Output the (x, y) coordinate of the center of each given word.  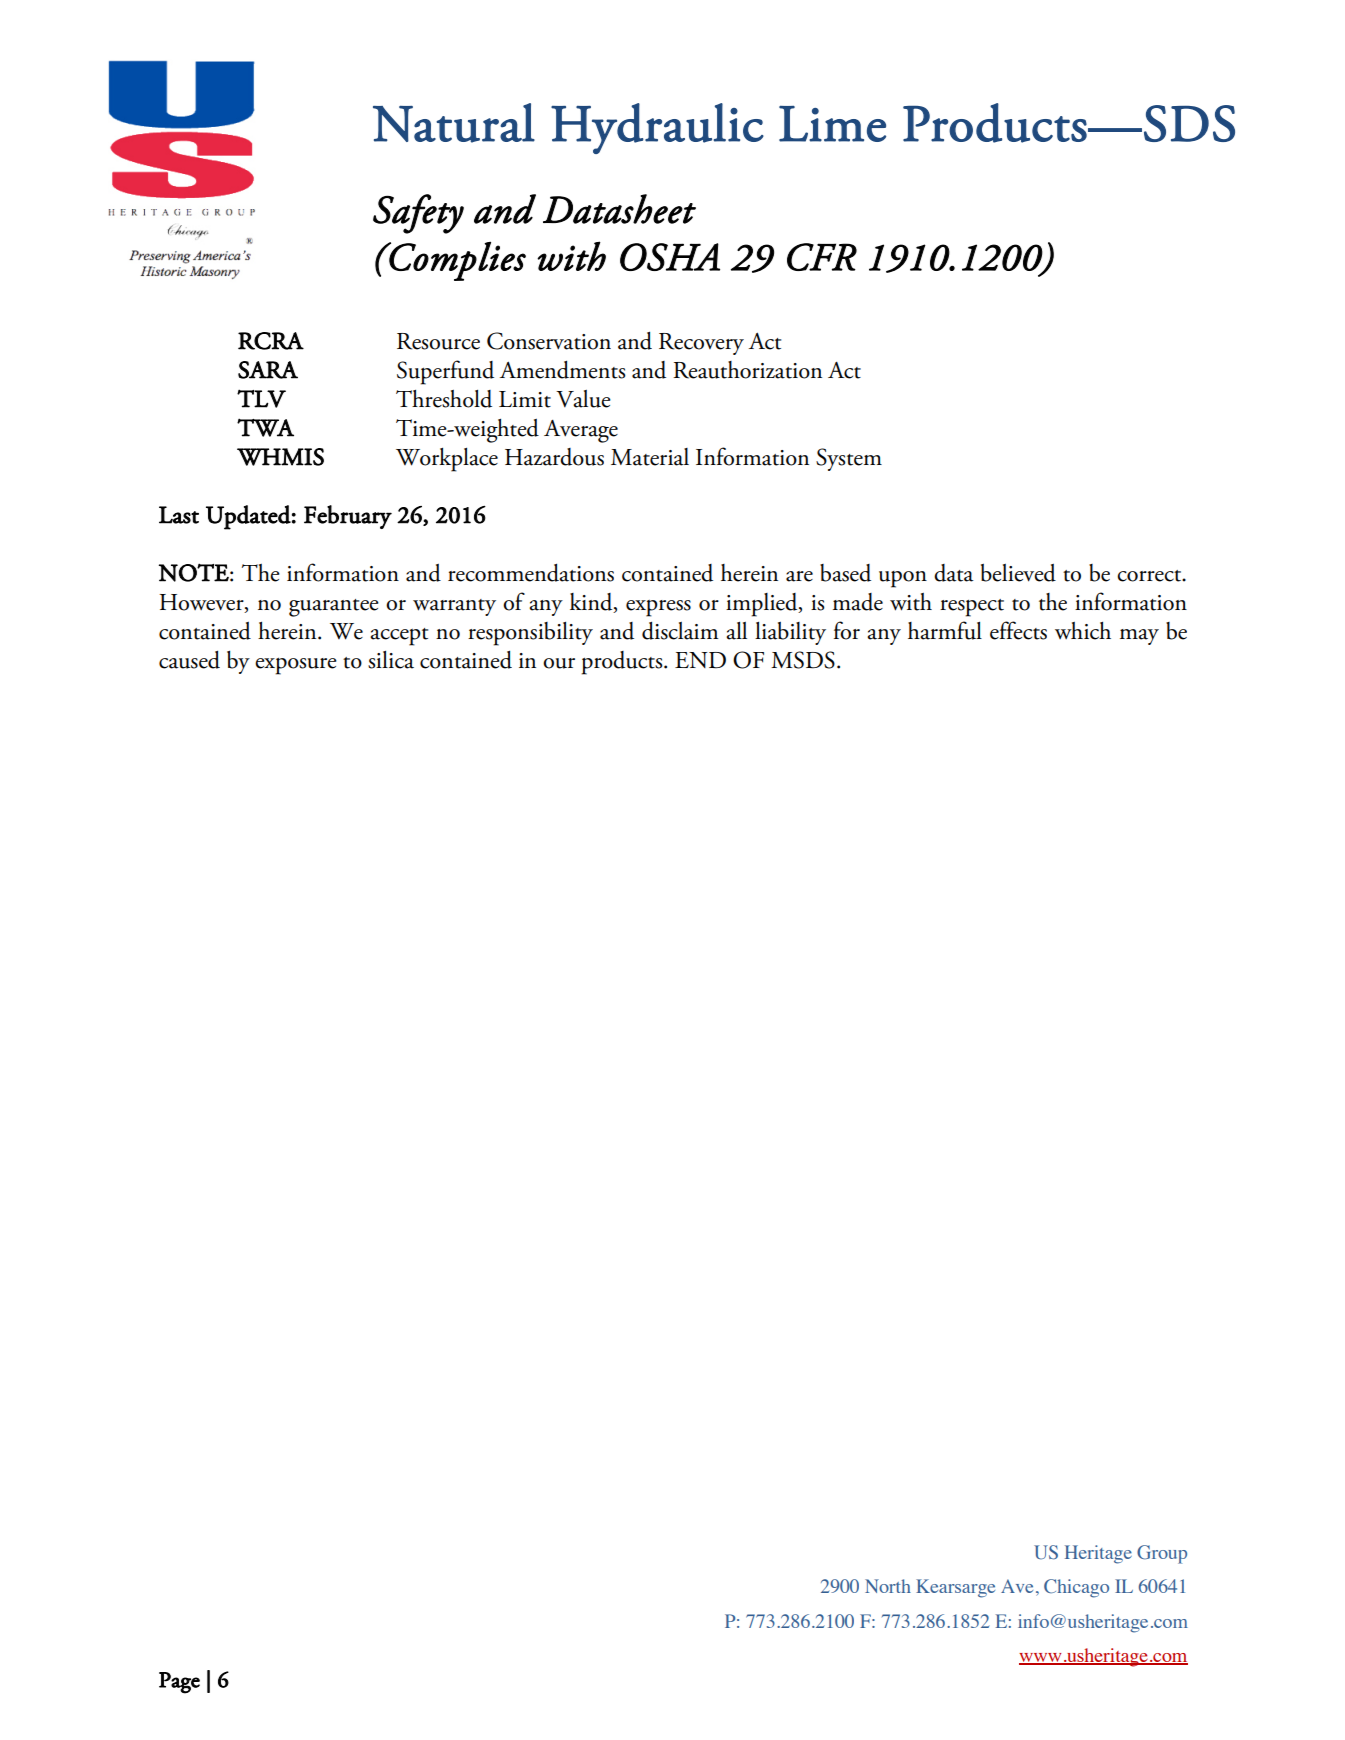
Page (179, 1683)
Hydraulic (657, 128)
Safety (418, 214)
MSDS (803, 660)
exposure (296, 666)
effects (1018, 630)
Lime (832, 124)
